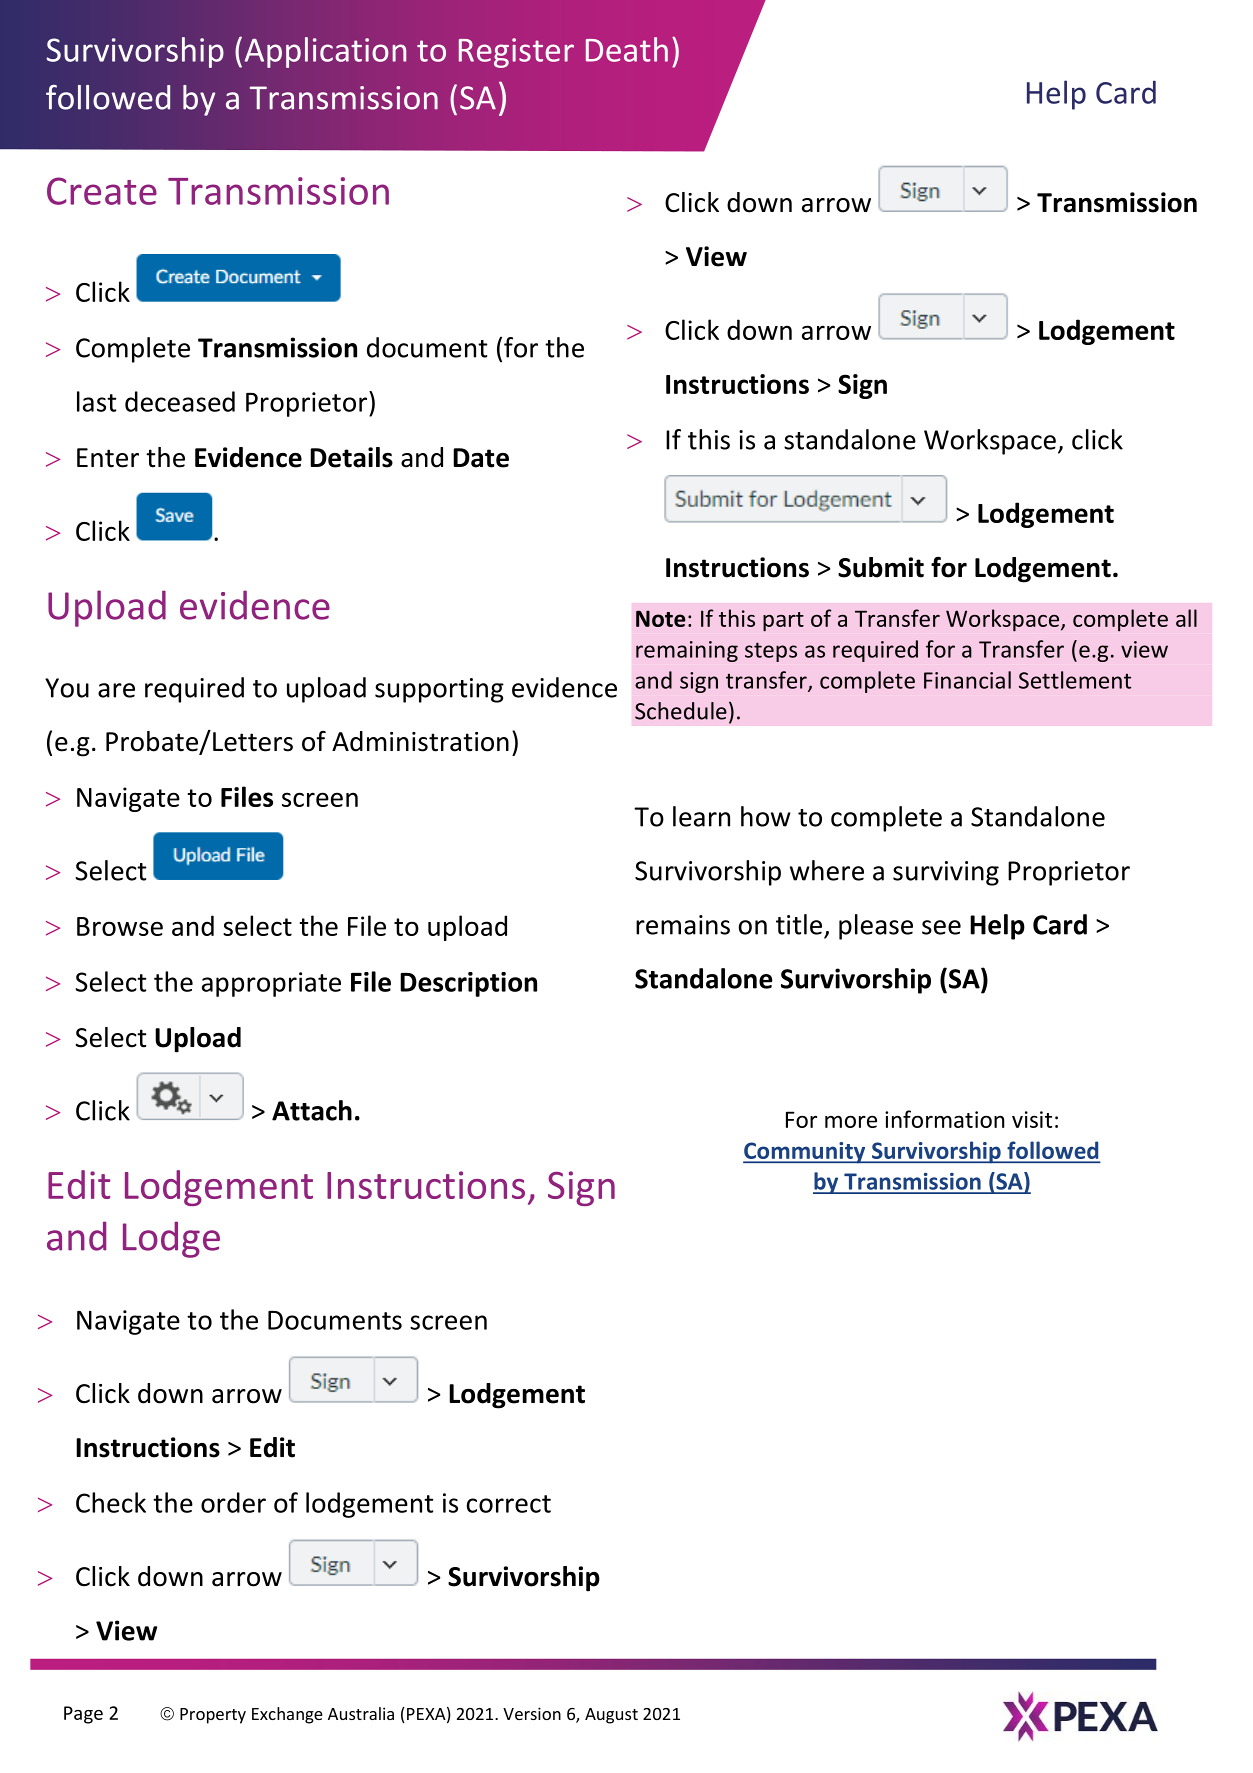 Image resolution: width=1253 pixels, height=1773 pixels. Describe the element at coordinates (481, 458) in the image. I see `Date` at that location.
